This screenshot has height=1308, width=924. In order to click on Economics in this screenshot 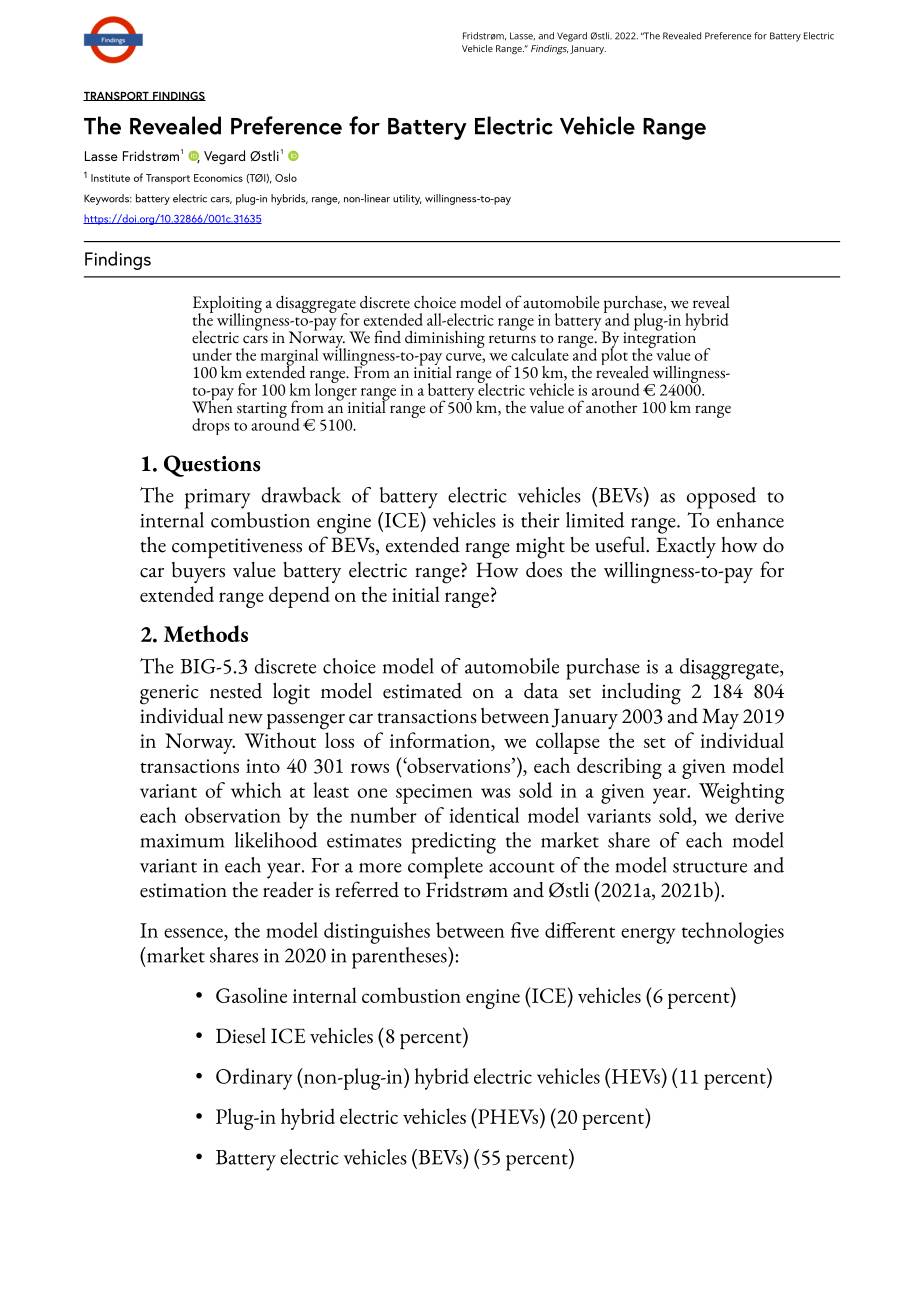, I will do `click(218, 178)`.
